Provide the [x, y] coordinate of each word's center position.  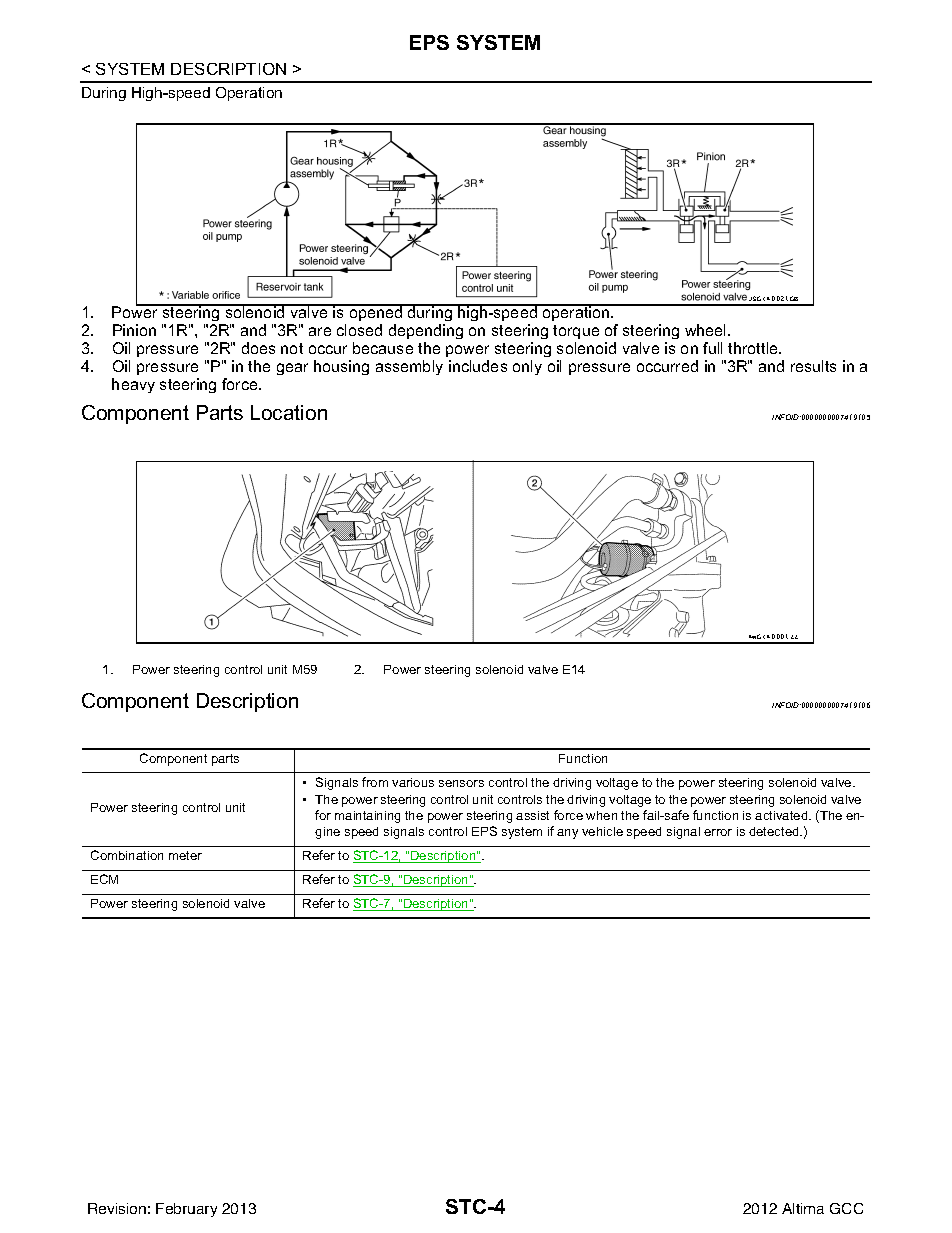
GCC [846, 1208]
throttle [754, 348]
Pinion [134, 330]
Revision [117, 1208]
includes [478, 366]
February [186, 1210]
